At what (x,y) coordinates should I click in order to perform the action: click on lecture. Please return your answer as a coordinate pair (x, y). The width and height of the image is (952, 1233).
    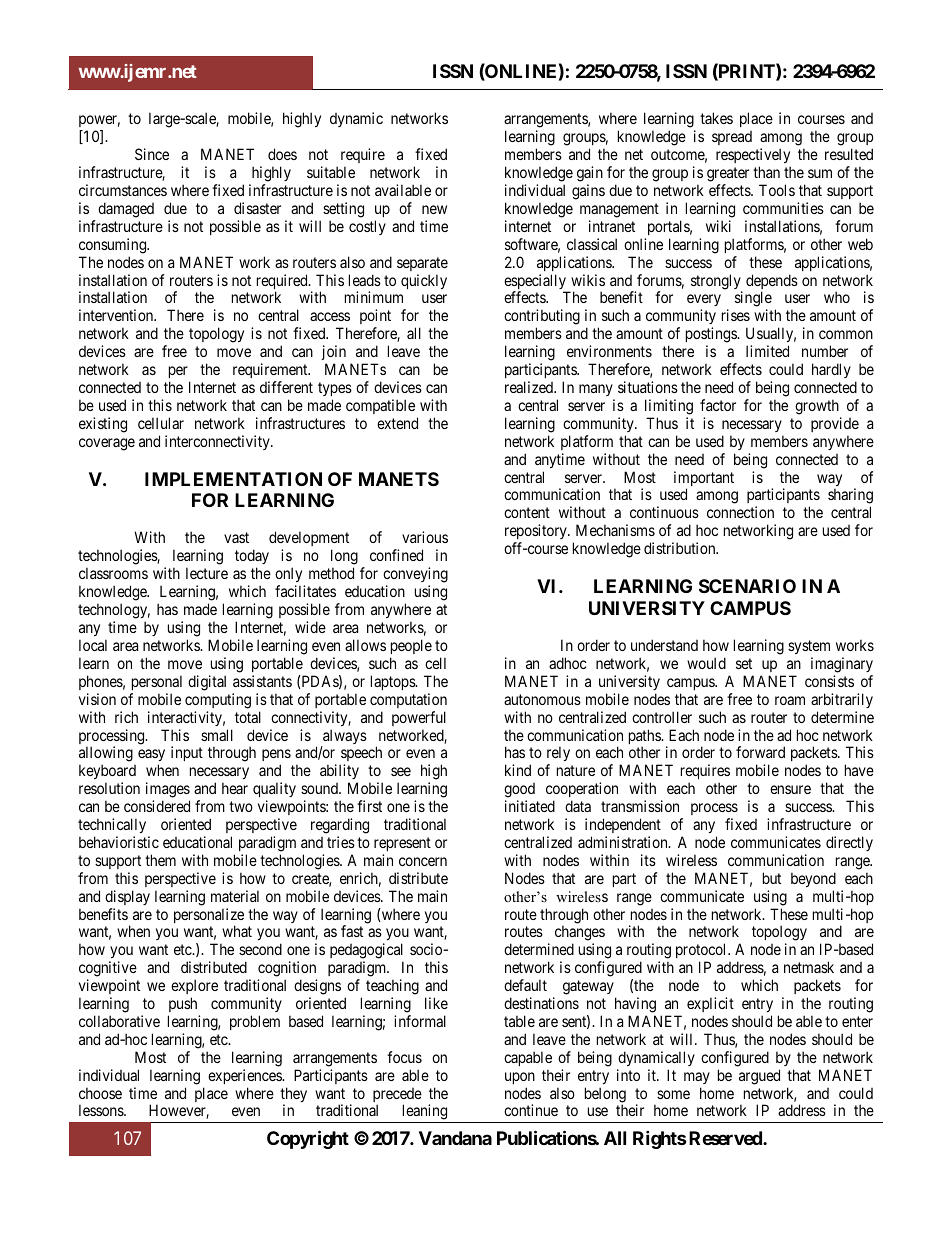
    Looking at the image, I should click on (207, 573).
